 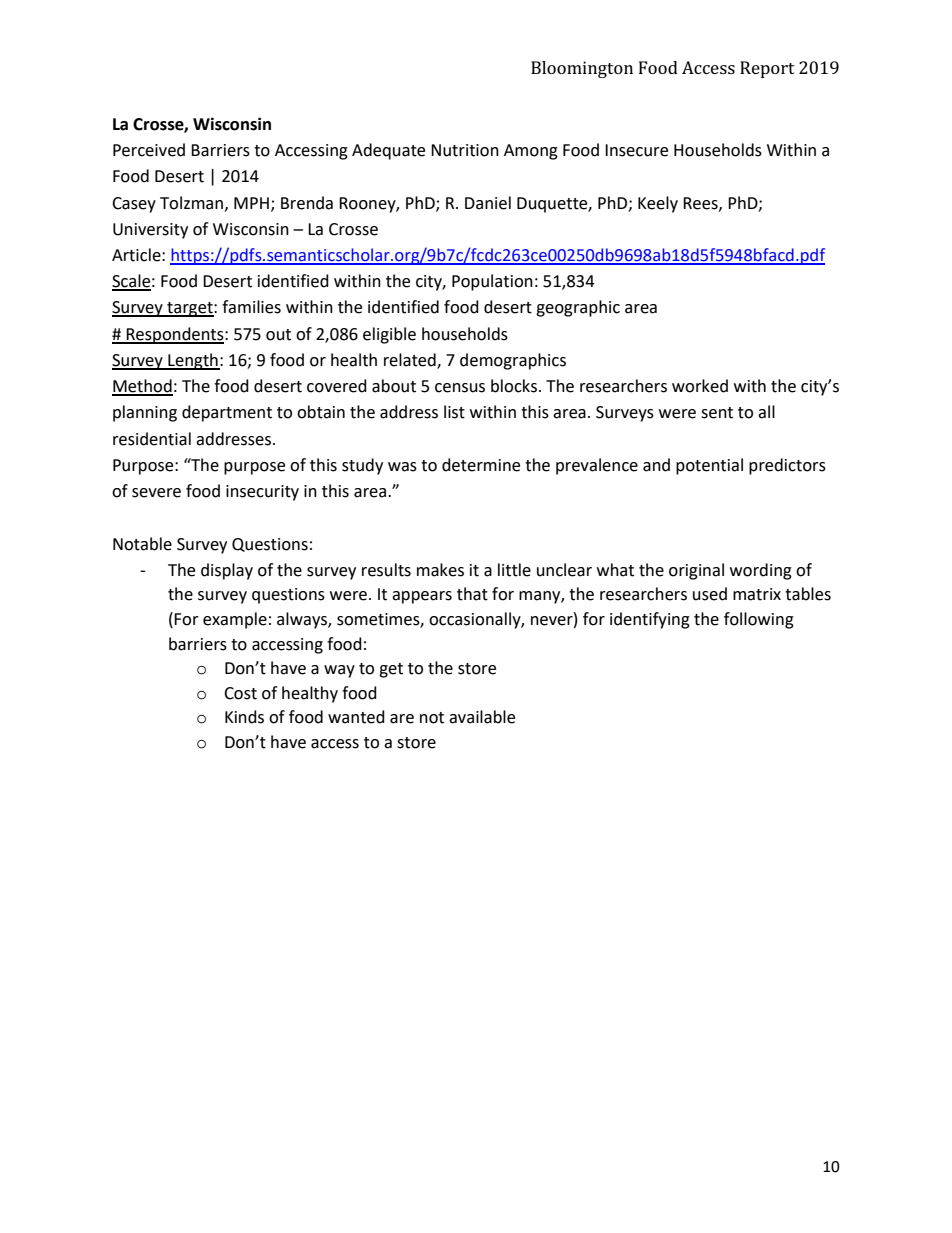 What do you see at coordinates (709, 466) in the document?
I see `potential` at bounding box center [709, 466].
